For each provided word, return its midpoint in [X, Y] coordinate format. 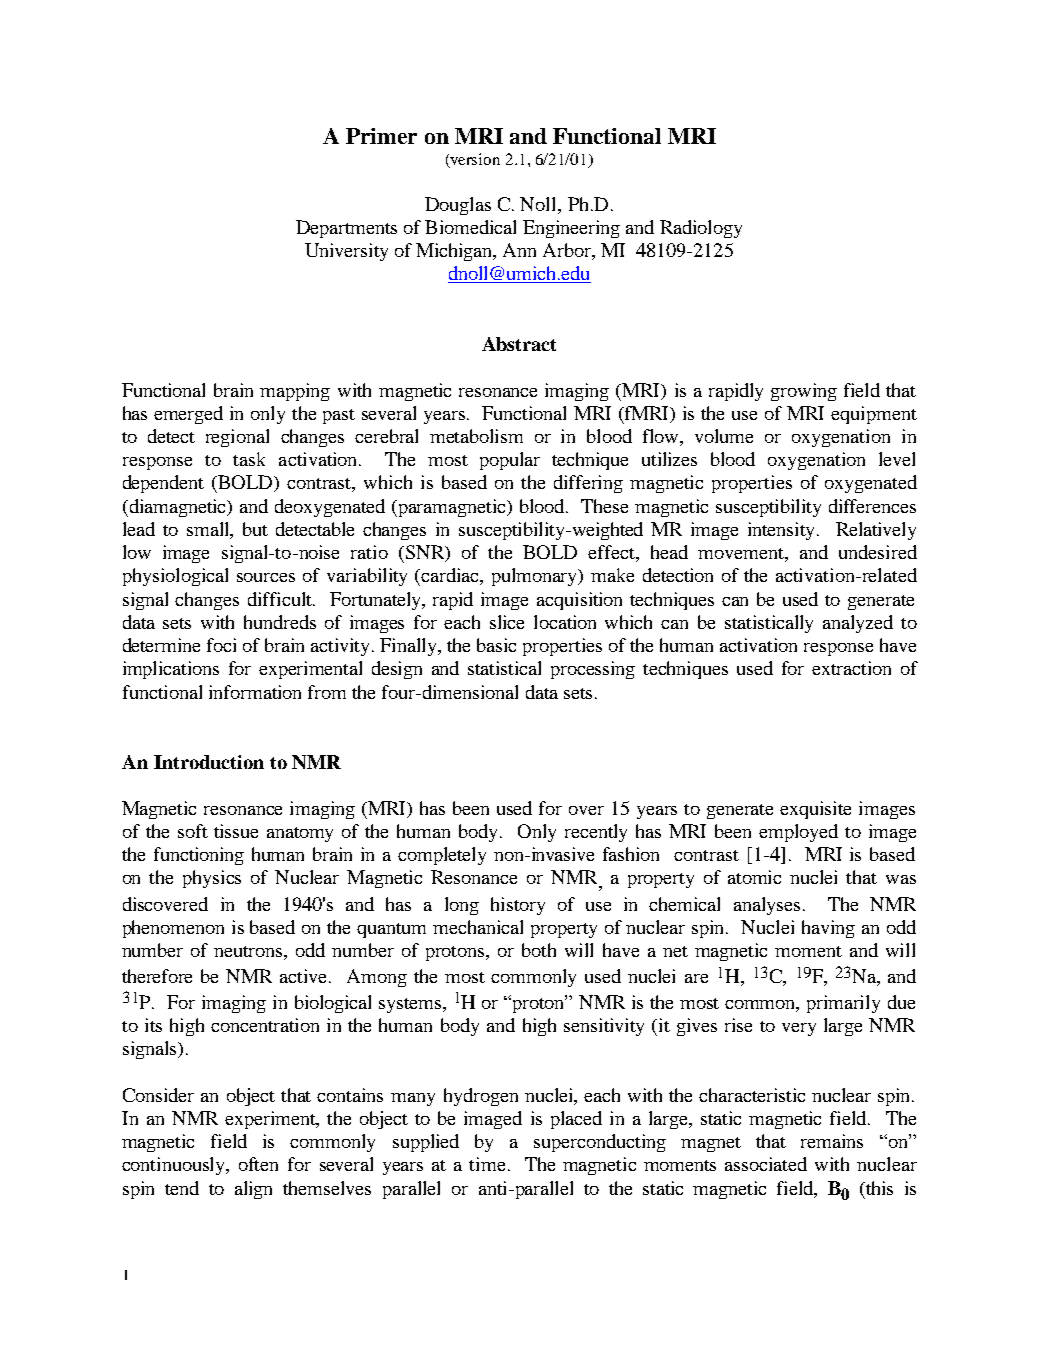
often [258, 1164]
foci [221, 645]
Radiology [701, 229]
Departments [346, 229]
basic [496, 645]
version [474, 160]
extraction [851, 668]
